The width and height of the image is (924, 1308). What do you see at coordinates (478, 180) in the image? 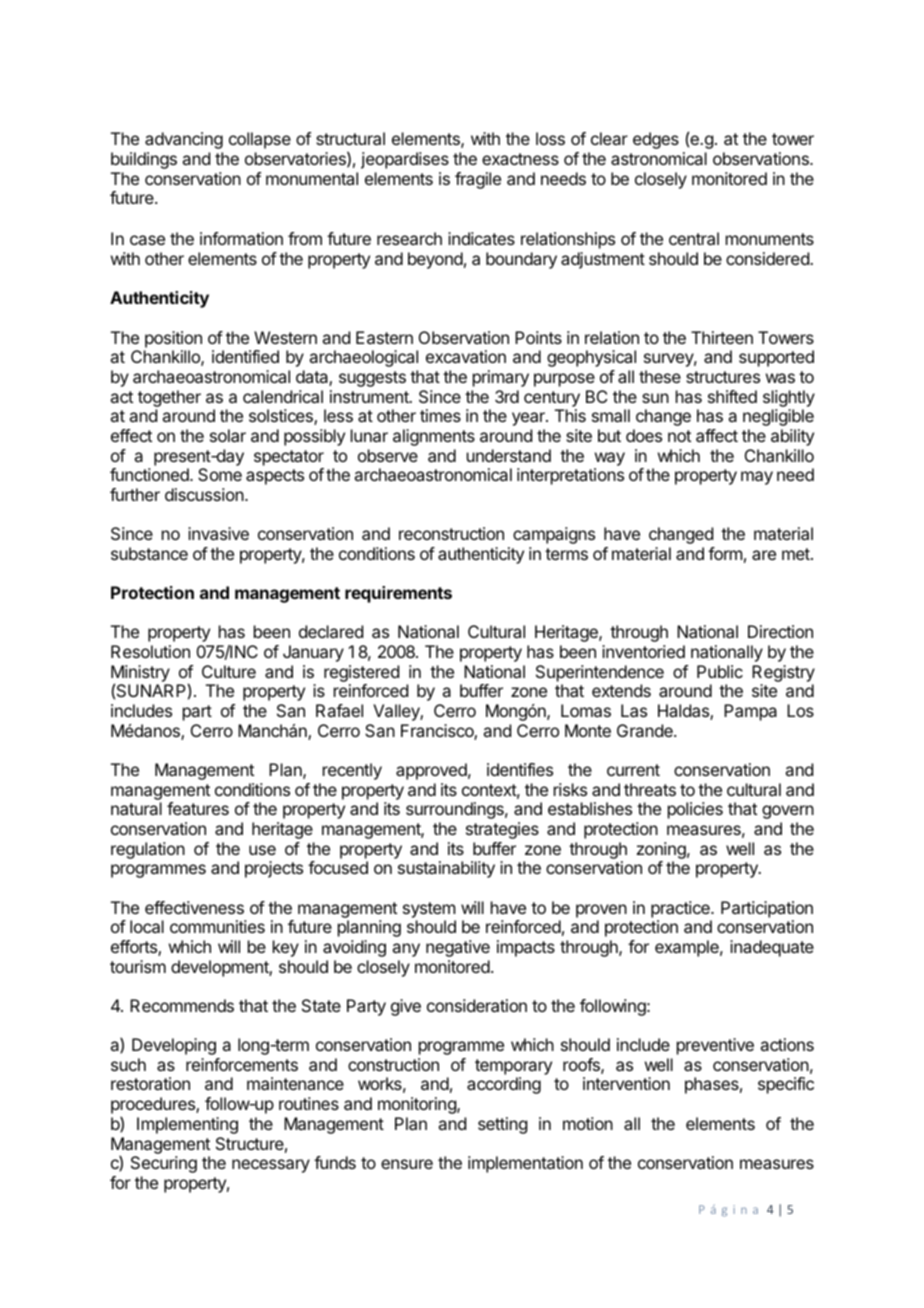
I see `fragile` at bounding box center [478, 180].
